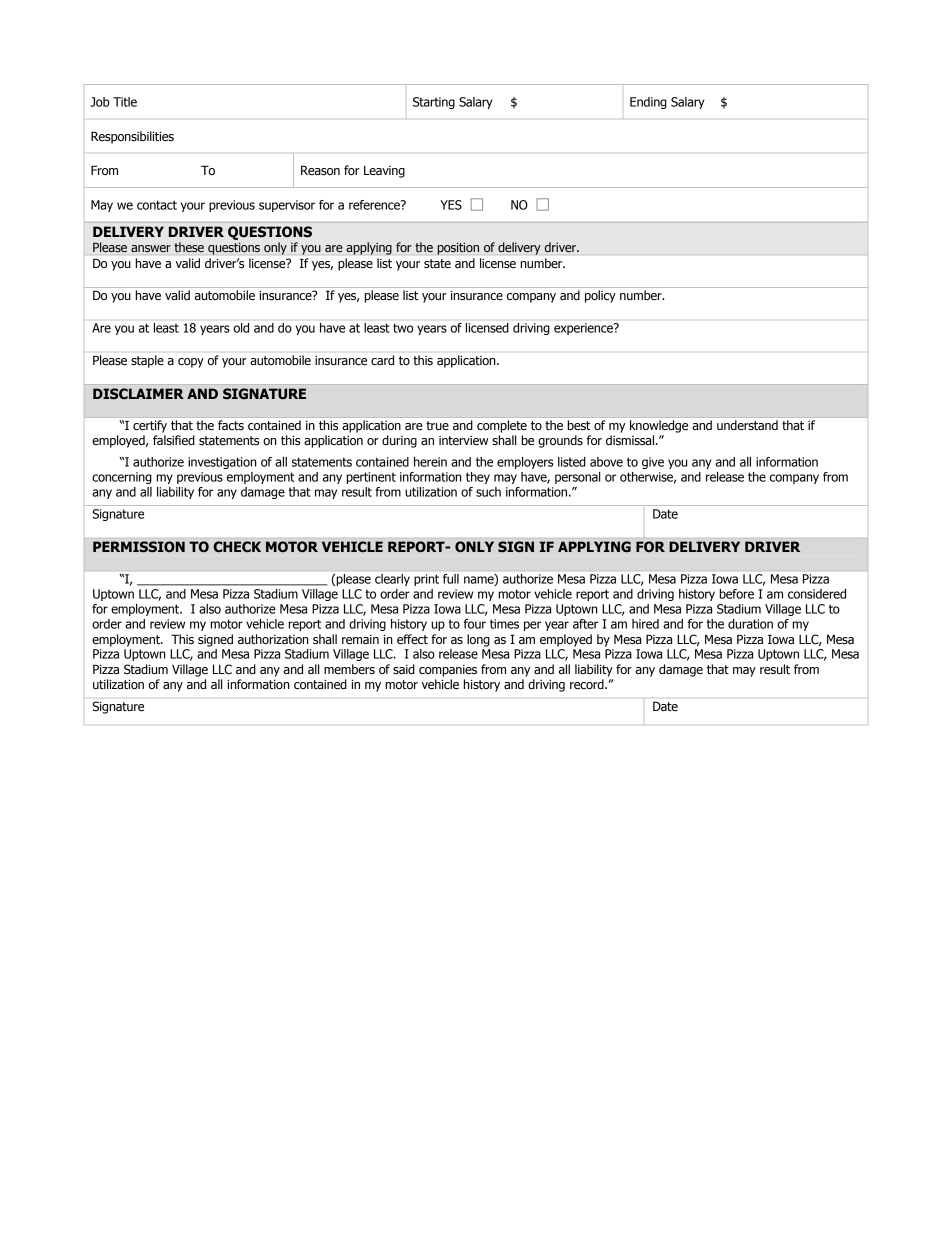  What do you see at coordinates (132, 137) in the screenshot?
I see `Responsibilities` at bounding box center [132, 137].
